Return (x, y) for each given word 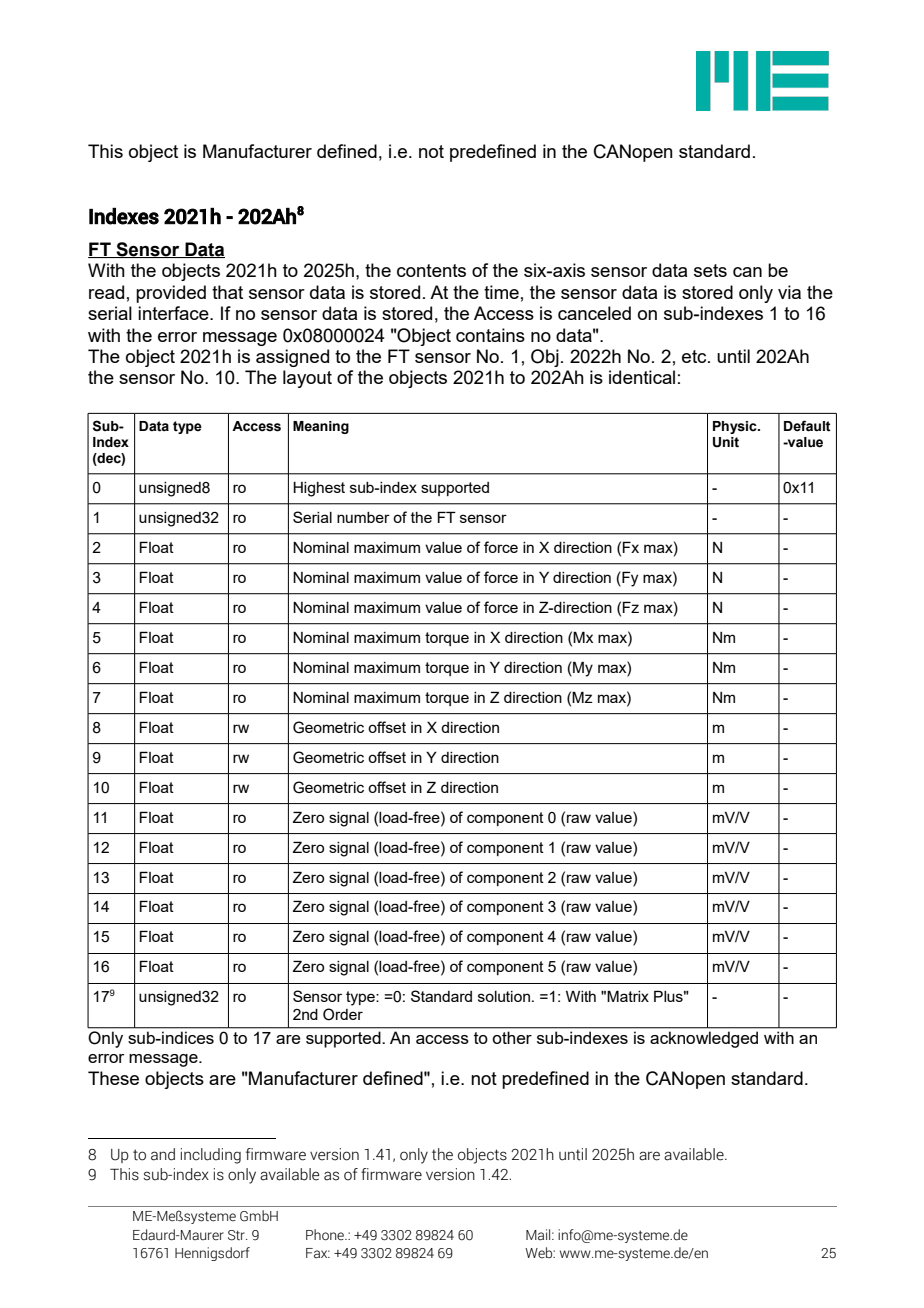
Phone (326, 1235)
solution (504, 996)
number (363, 517)
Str (237, 1235)
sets (710, 270)
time (501, 292)
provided (171, 294)
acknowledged (704, 1040)
